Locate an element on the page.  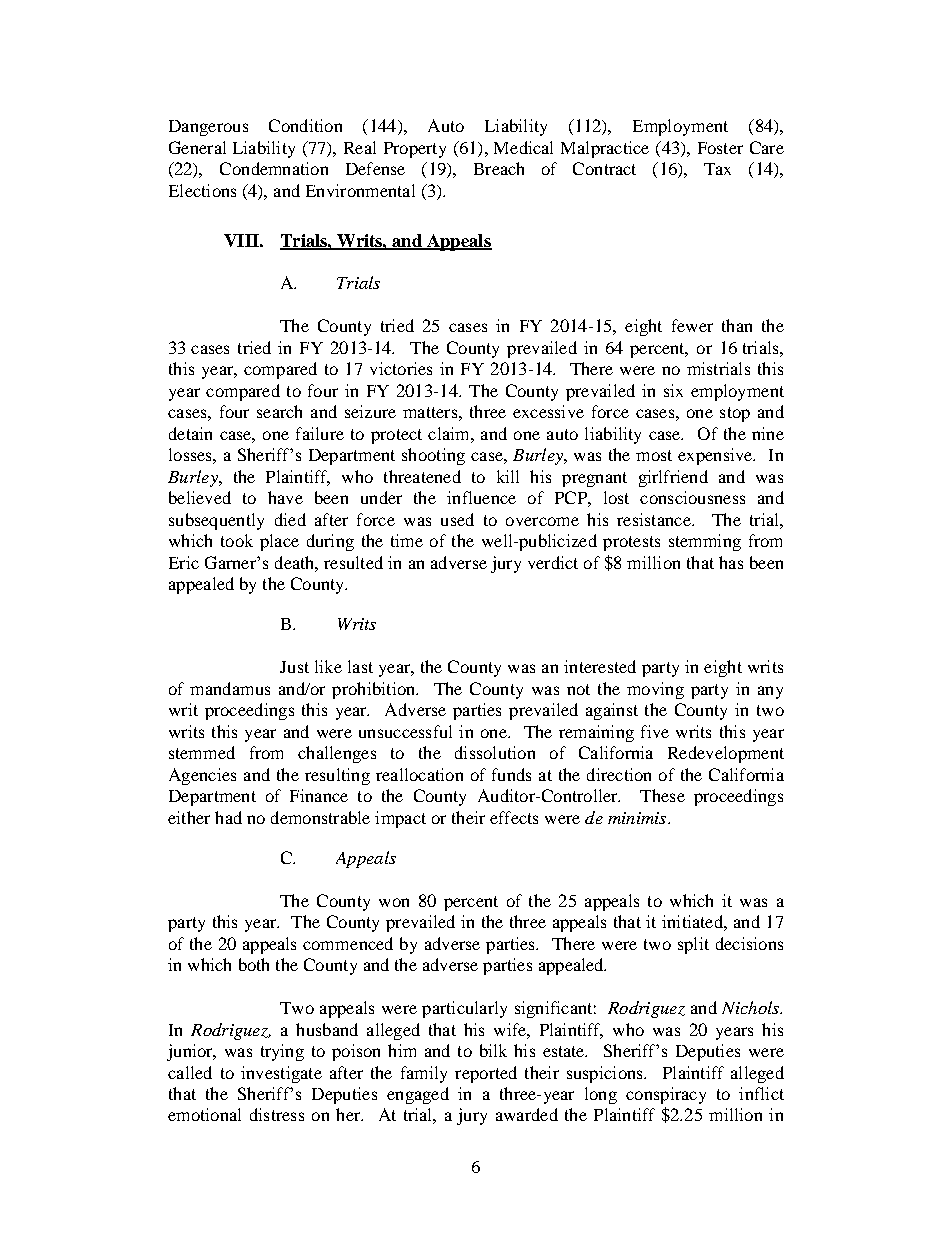
conspiracy is located at coordinates (666, 1095).
